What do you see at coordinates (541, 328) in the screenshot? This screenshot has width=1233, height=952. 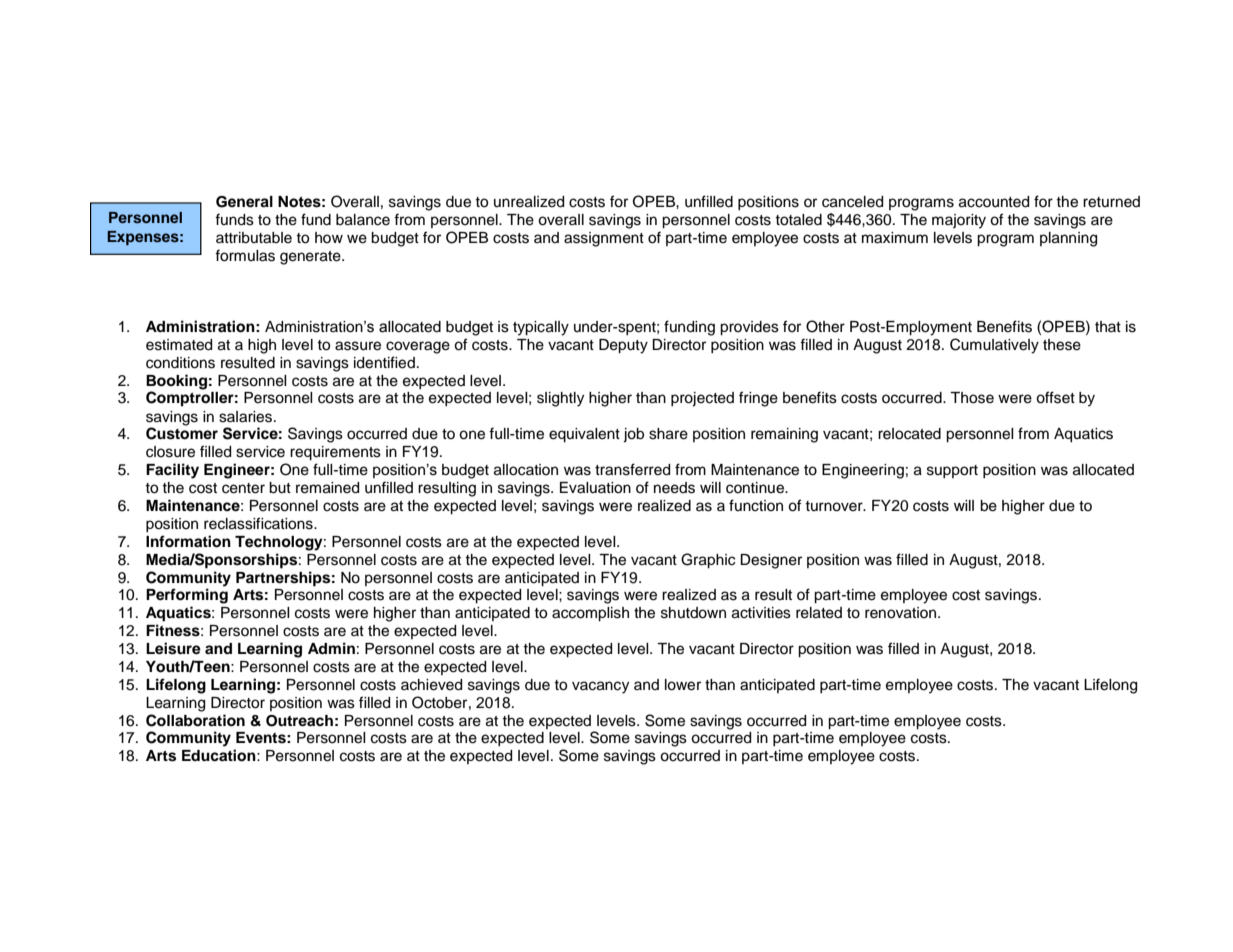 I see `typically` at bounding box center [541, 328].
